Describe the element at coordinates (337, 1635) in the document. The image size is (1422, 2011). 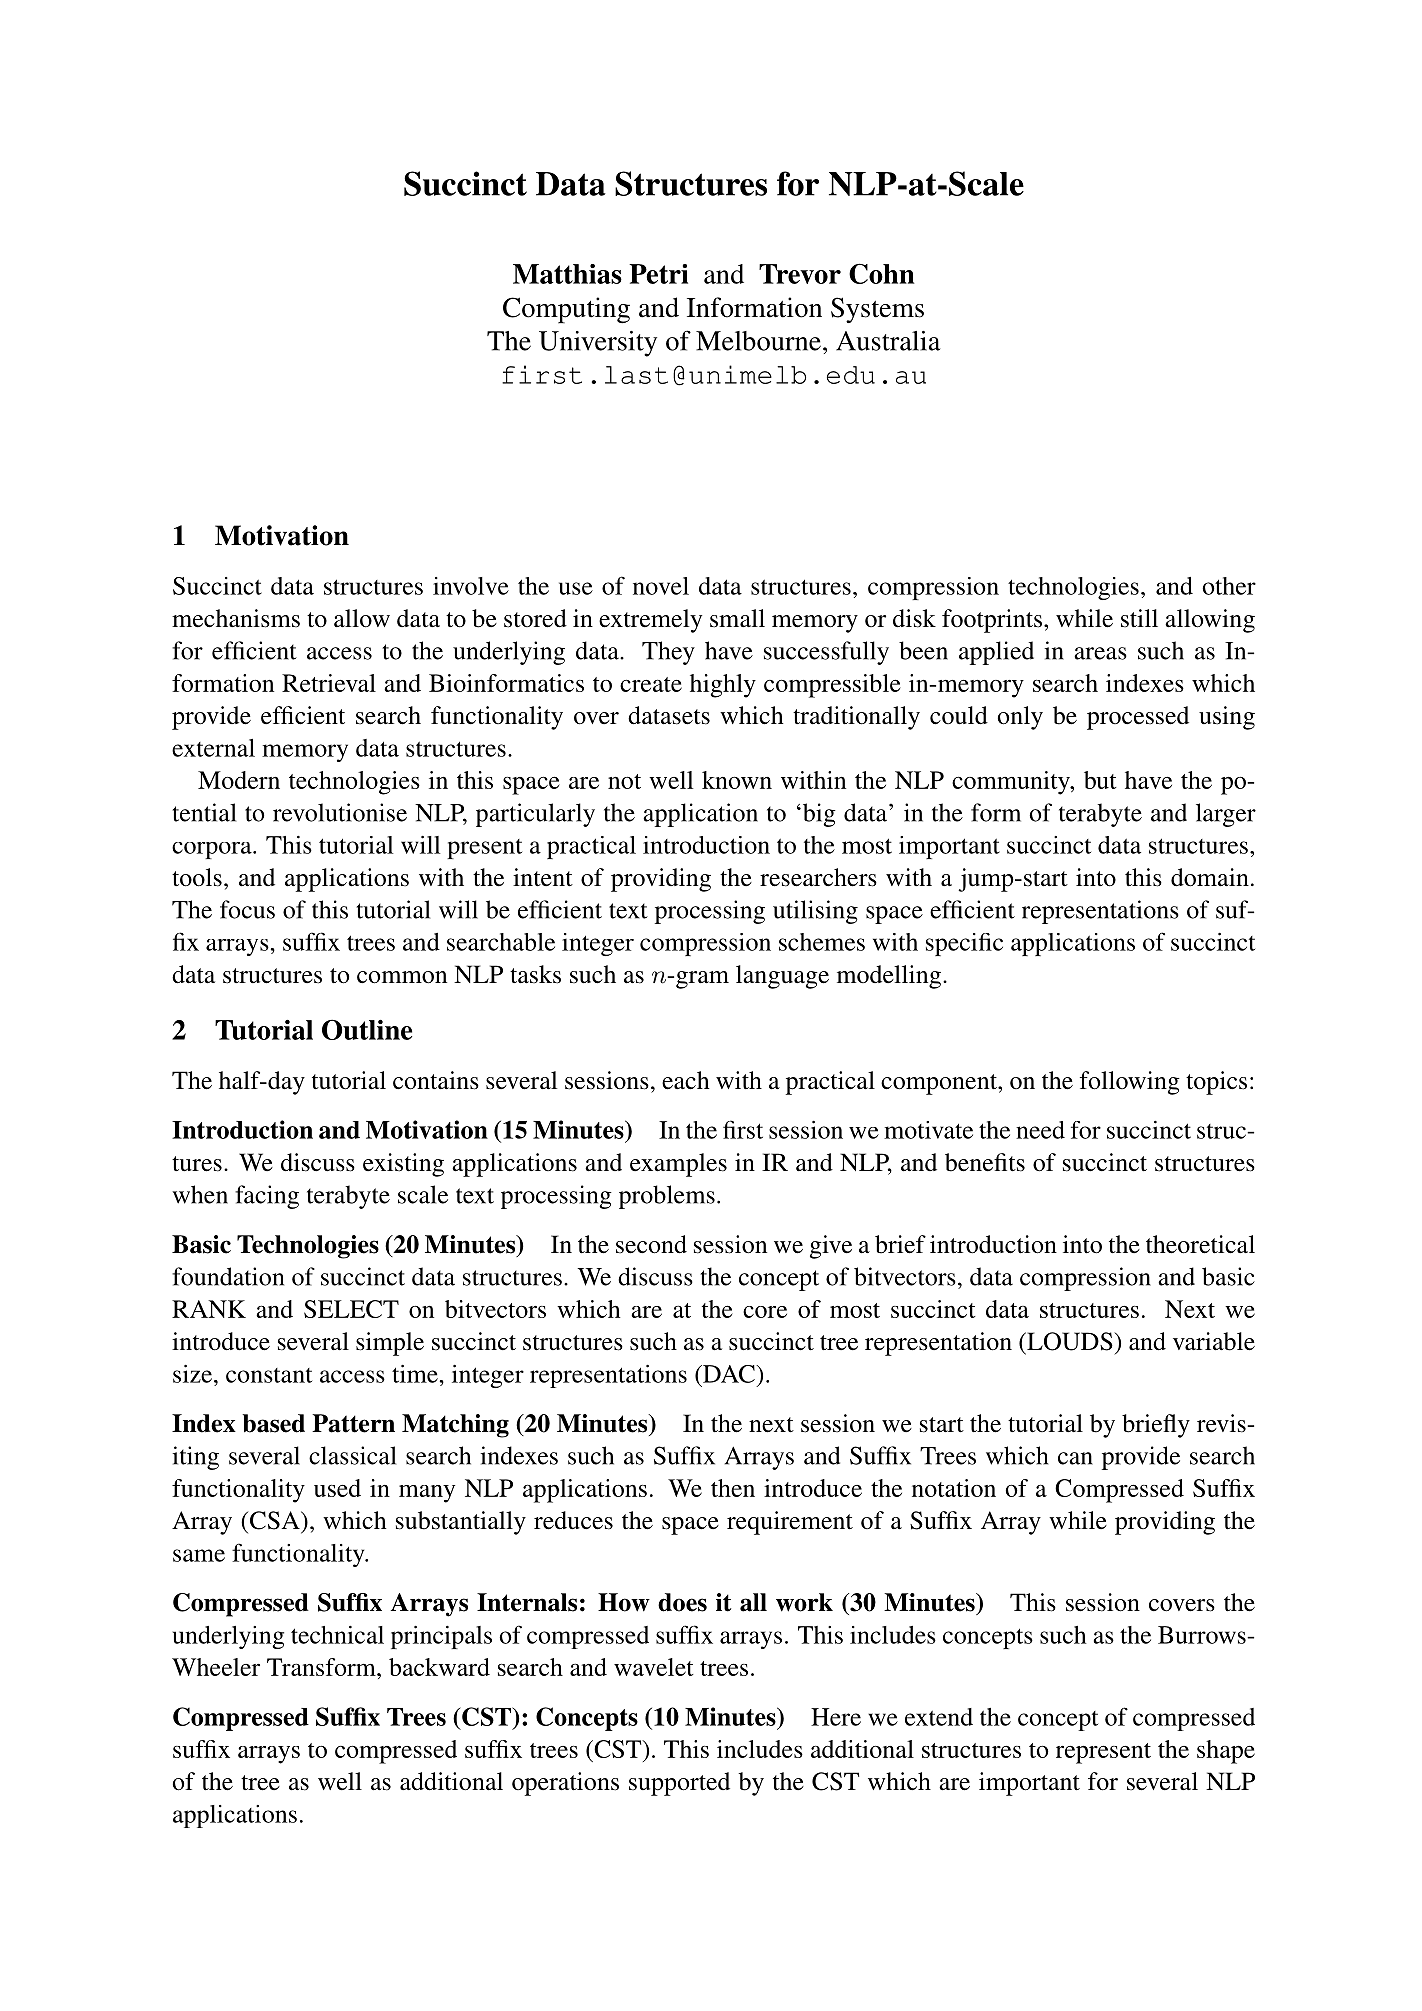
I see `technical` at that location.
